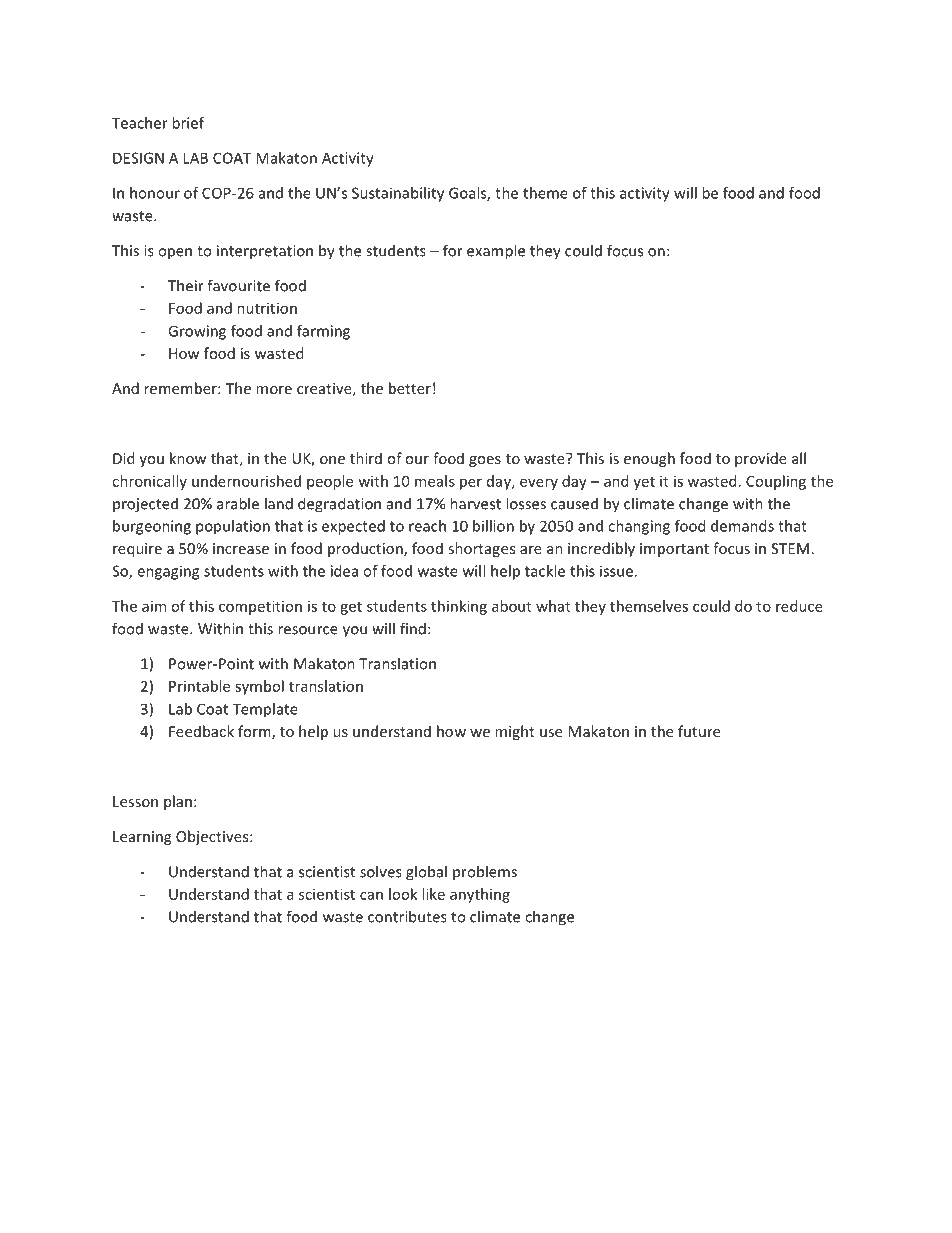  Describe the element at coordinates (188, 123) in the image. I see `brief` at that location.
